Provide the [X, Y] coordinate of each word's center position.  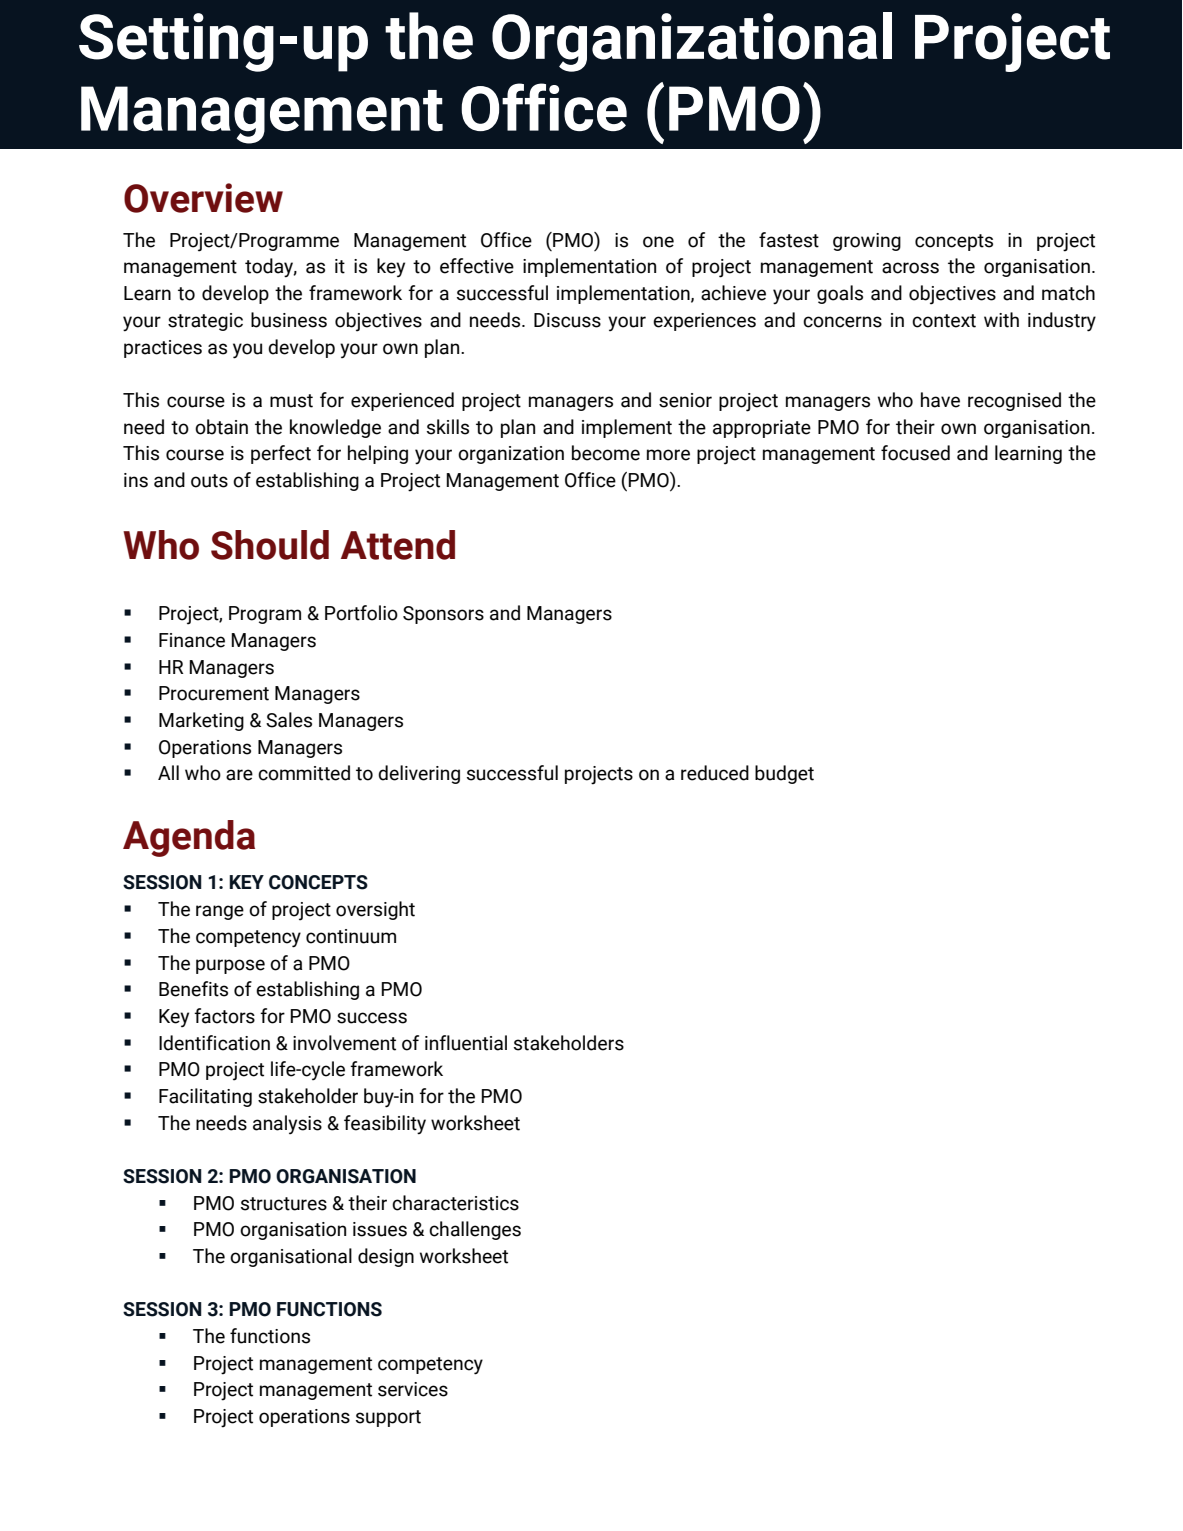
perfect [281, 454]
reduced [715, 773]
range [220, 912]
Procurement [214, 693]
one [658, 242]
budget [784, 774]
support [388, 1418]
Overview [203, 198]
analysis [287, 1124]
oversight [375, 910]
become [606, 453]
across [910, 268]
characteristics [455, 1203]
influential [466, 1043]
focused [915, 453]
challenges [475, 1230]
